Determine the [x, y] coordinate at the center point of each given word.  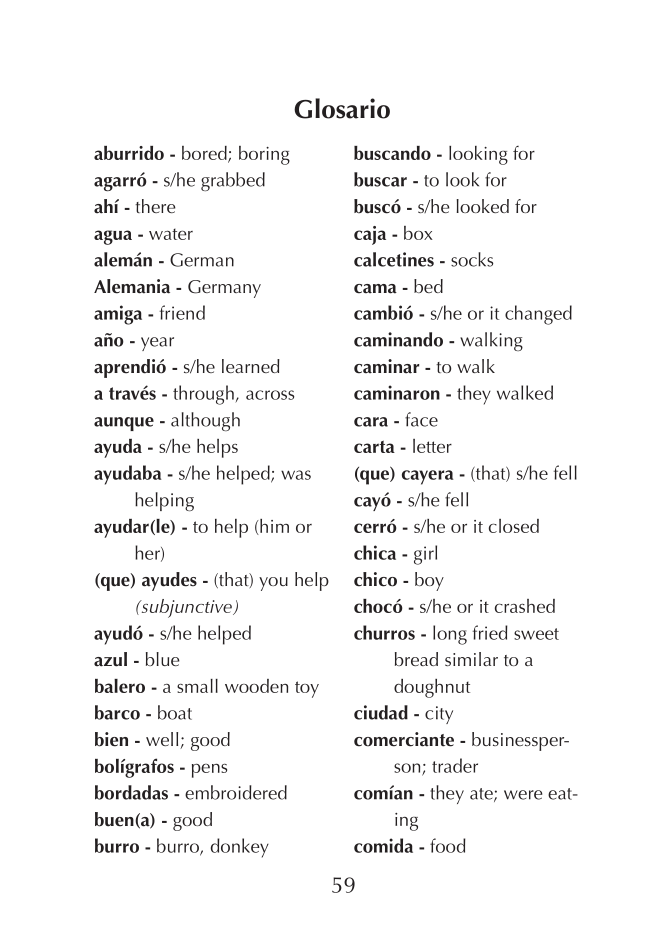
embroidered [236, 792]
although [205, 421]
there [155, 206]
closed [514, 526]
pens [209, 771]
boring [264, 155]
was [296, 475]
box [418, 233]
